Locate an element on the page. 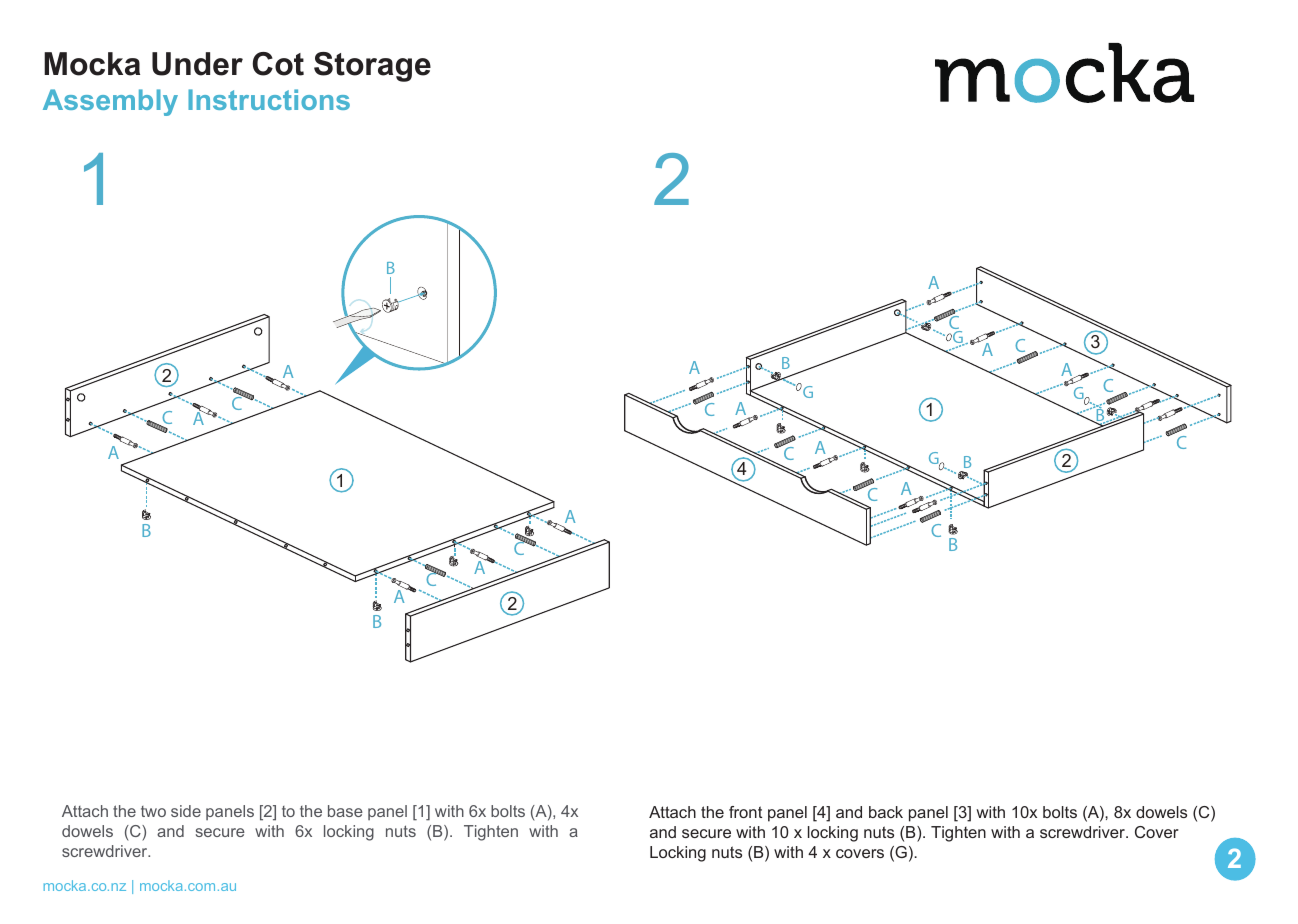 The image size is (1298, 924). back is located at coordinates (886, 812).
